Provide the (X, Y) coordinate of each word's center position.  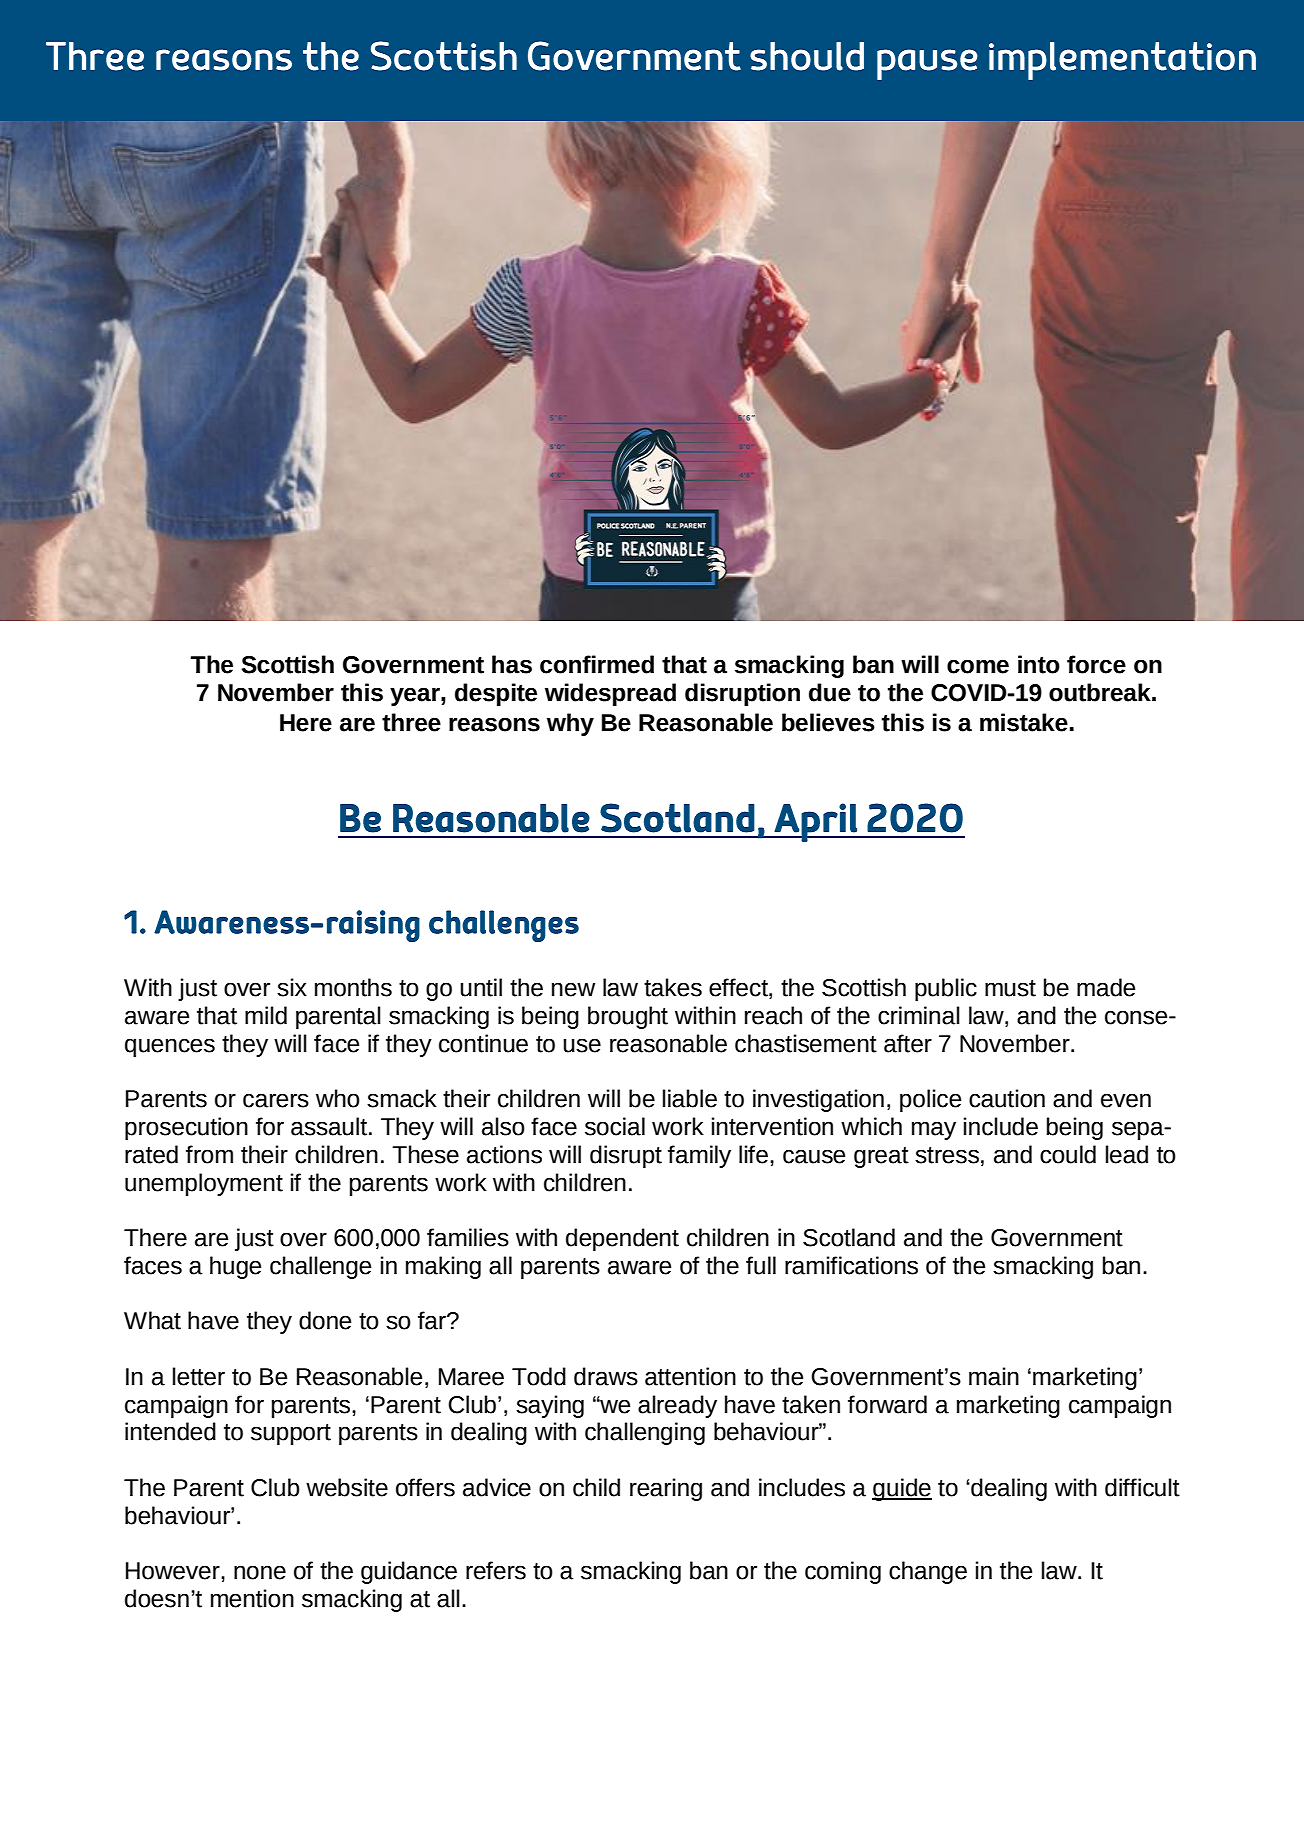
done (325, 1320)
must (1010, 988)
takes (673, 987)
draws (606, 1376)
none (260, 1572)
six (292, 987)
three (411, 722)
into (1039, 664)
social (615, 1126)
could (1068, 1154)
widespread (610, 694)
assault (329, 1126)
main (994, 1376)
